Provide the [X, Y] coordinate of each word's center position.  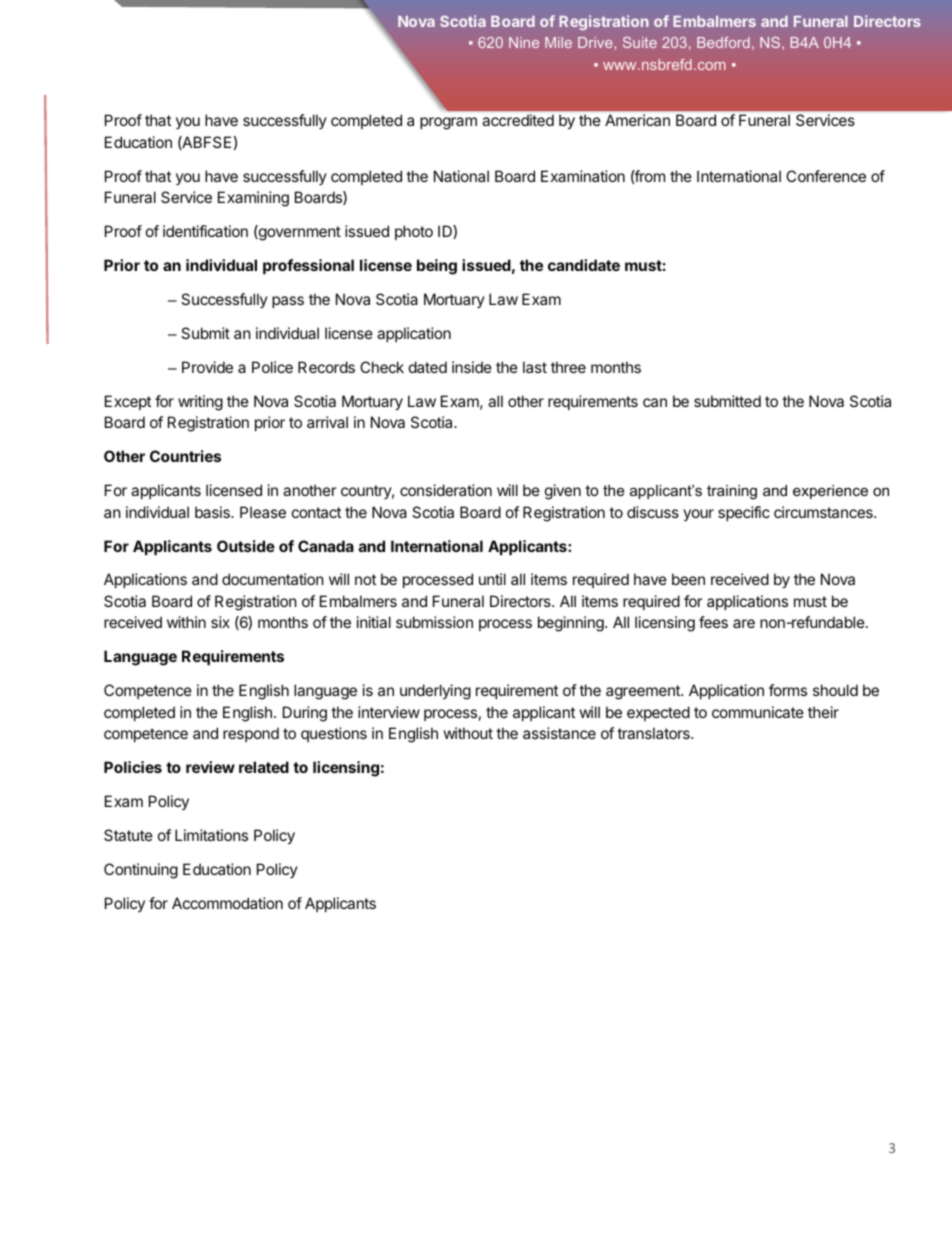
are [744, 623]
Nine [524, 42]
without [468, 733]
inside [472, 367]
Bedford [723, 42]
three [568, 367]
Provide [207, 367]
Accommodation [227, 903]
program [448, 123]
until [492, 579]
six [220, 622]
